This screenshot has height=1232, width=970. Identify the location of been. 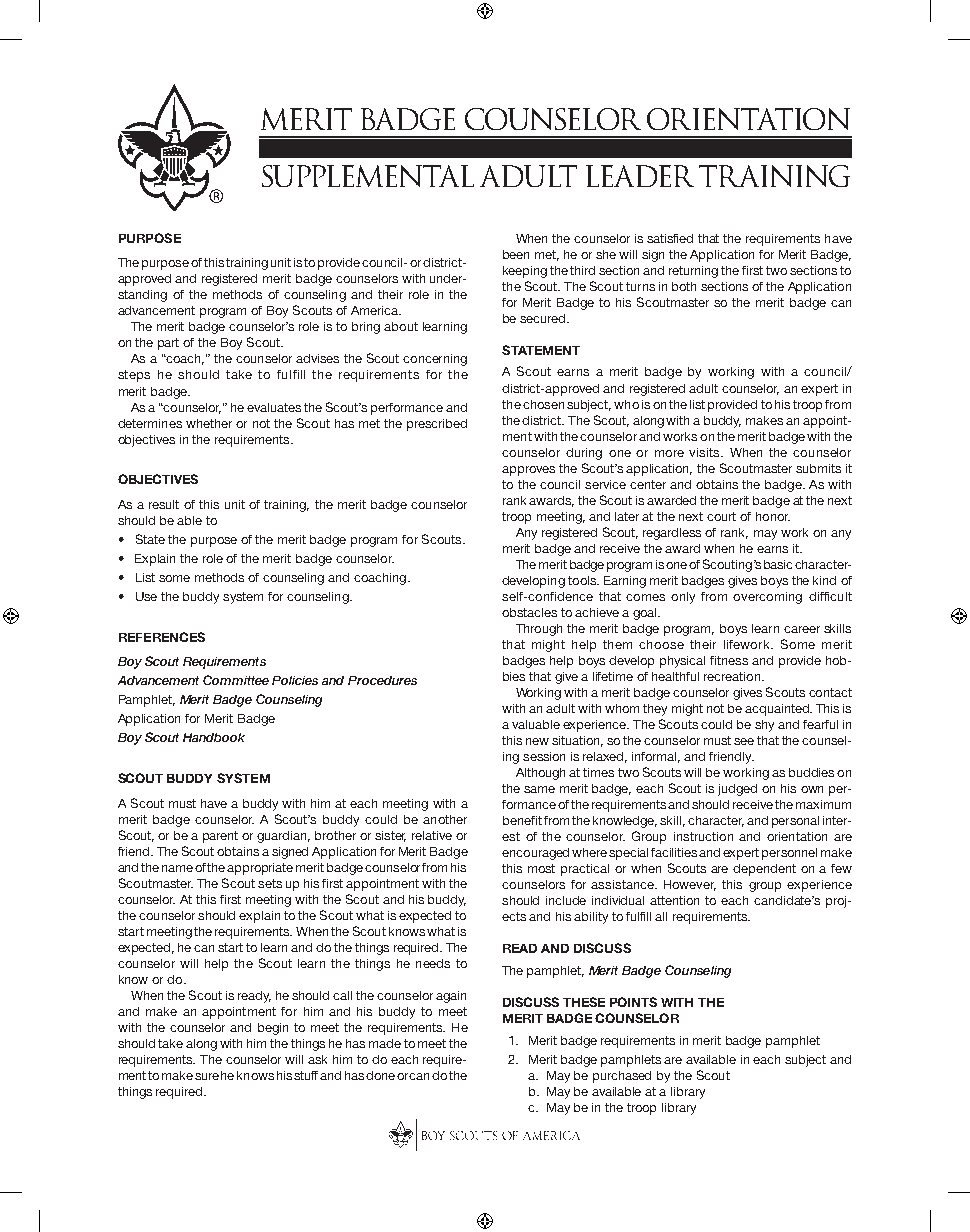
(516, 254).
